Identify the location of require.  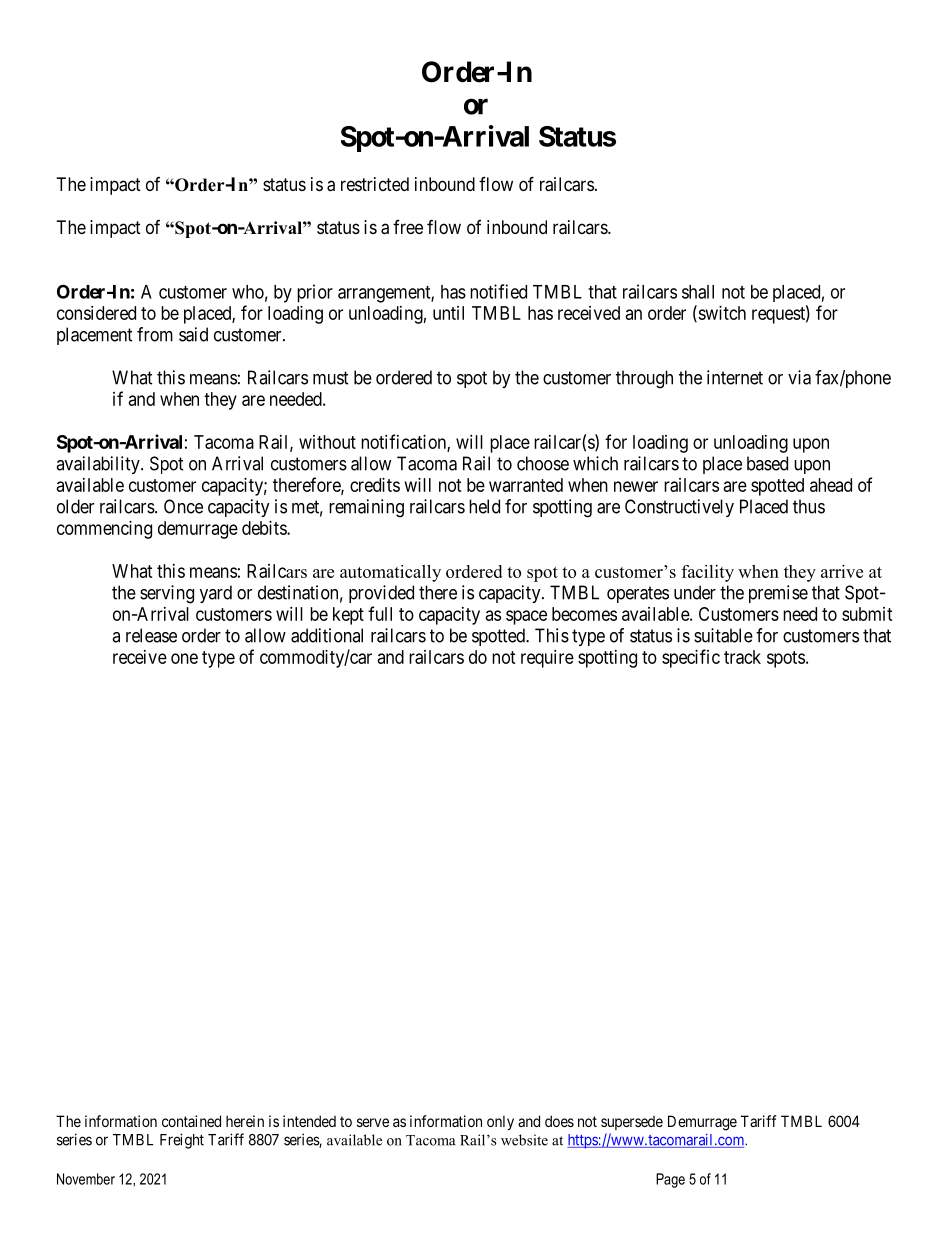
(547, 659).
